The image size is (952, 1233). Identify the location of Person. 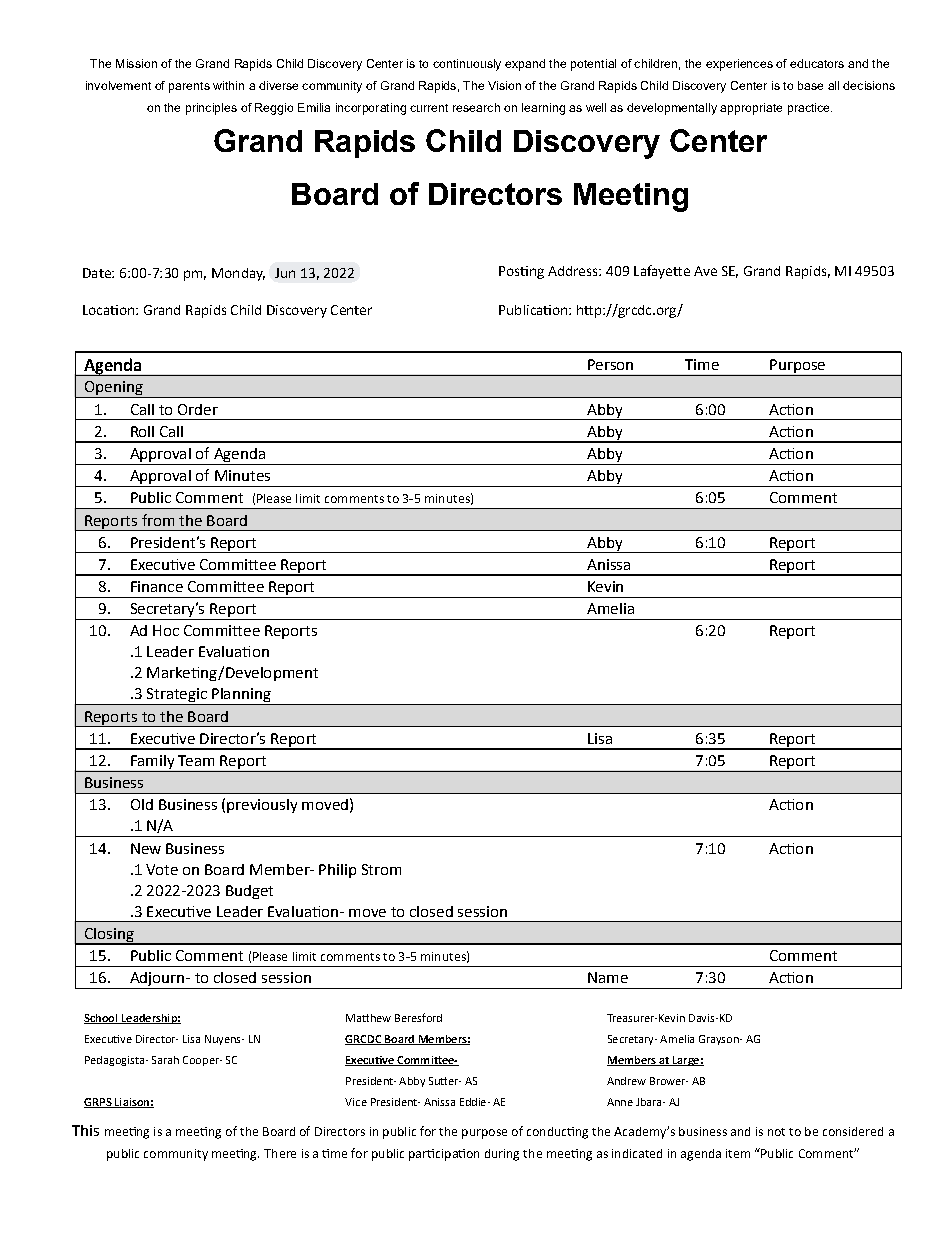
(610, 364).
